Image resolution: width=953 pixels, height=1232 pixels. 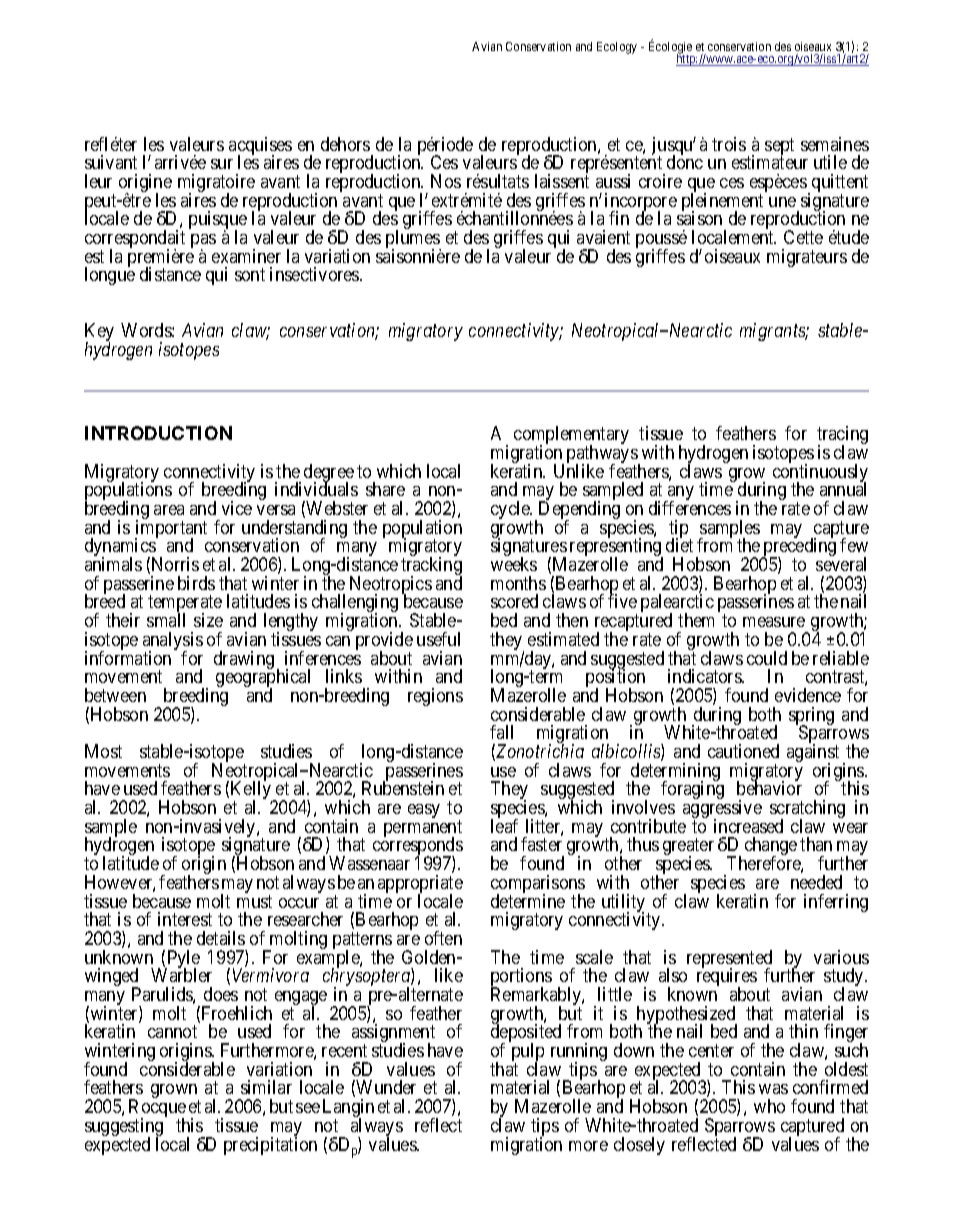 What do you see at coordinates (111, 162) in the page?
I see `suivant` at bounding box center [111, 162].
